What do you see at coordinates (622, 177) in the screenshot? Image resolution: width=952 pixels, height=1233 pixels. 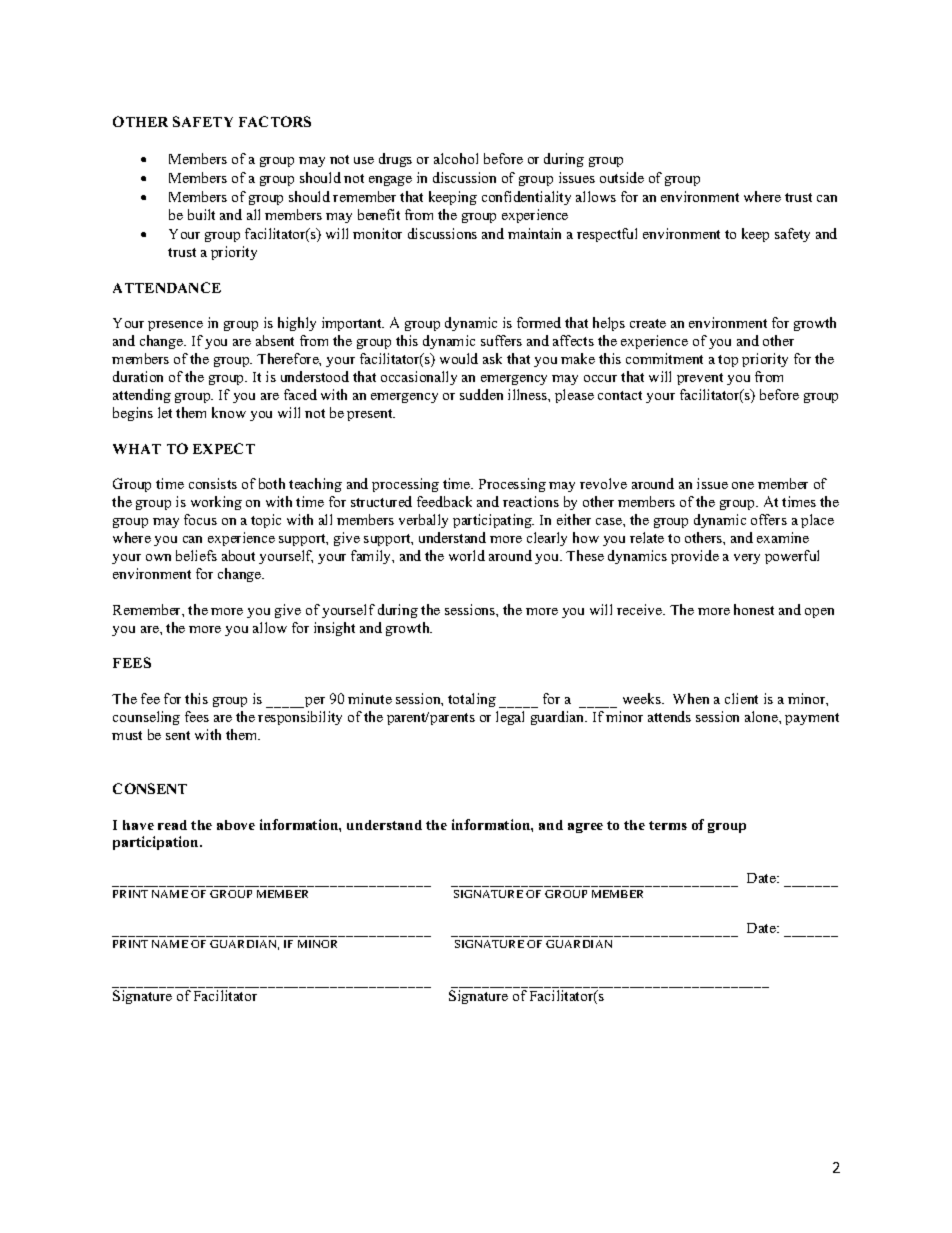 I see `outside` at bounding box center [622, 177].
